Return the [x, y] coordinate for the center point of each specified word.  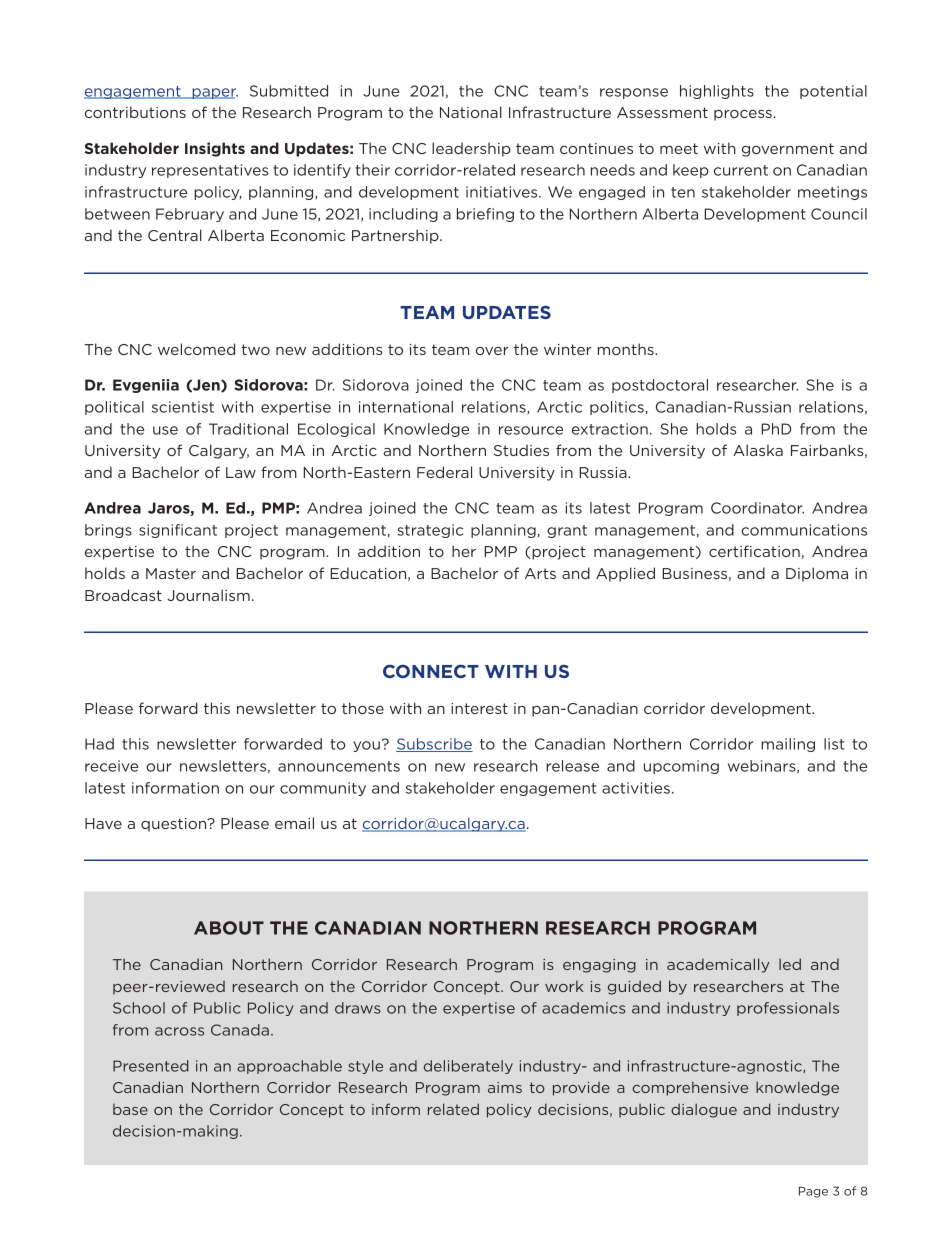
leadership [471, 149]
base [130, 1109]
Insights [215, 149]
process [743, 115]
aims [505, 1087]
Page [813, 1192]
